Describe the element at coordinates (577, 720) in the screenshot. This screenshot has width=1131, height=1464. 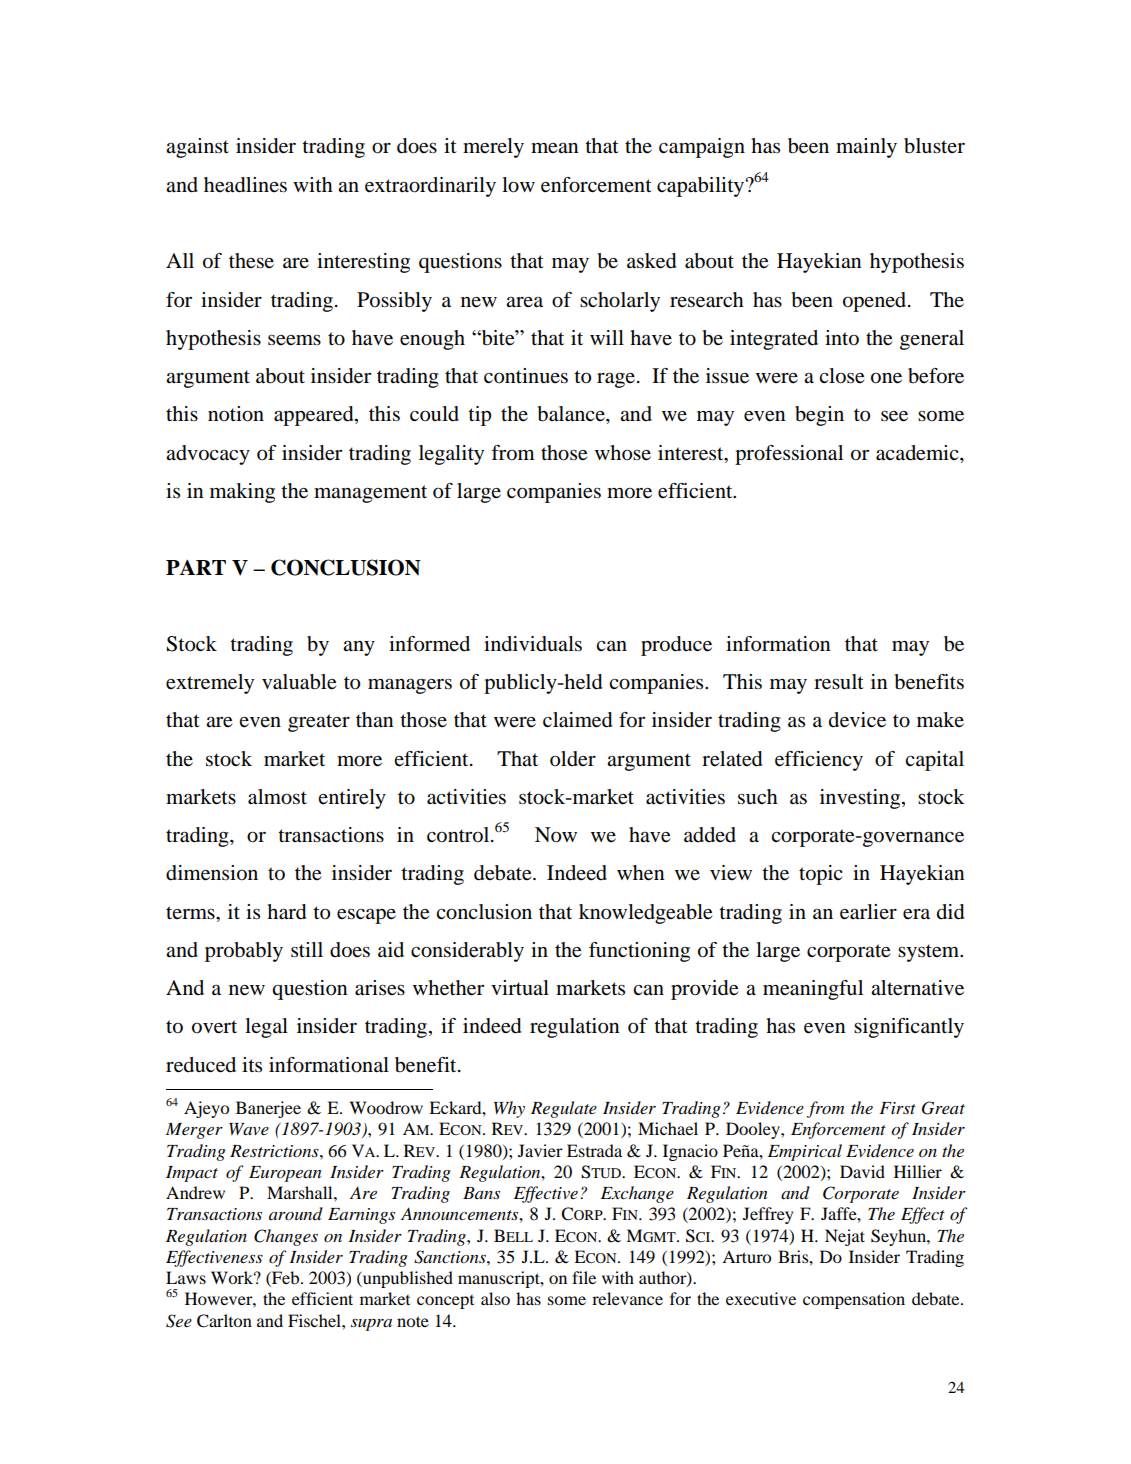
I see `claimed` at that location.
